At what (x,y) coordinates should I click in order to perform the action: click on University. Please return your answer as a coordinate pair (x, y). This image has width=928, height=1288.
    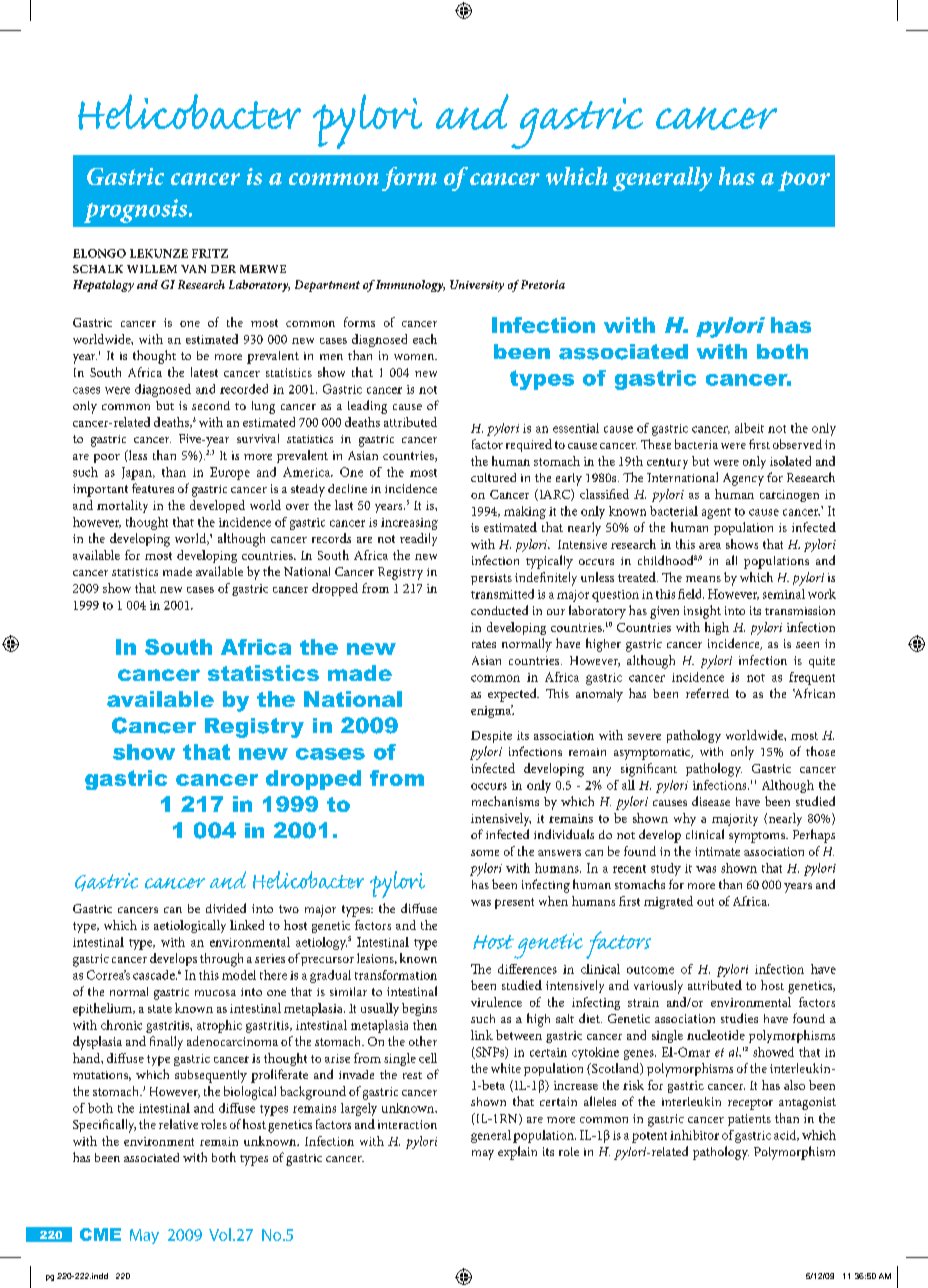
    Looking at the image, I should click on (477, 286).
